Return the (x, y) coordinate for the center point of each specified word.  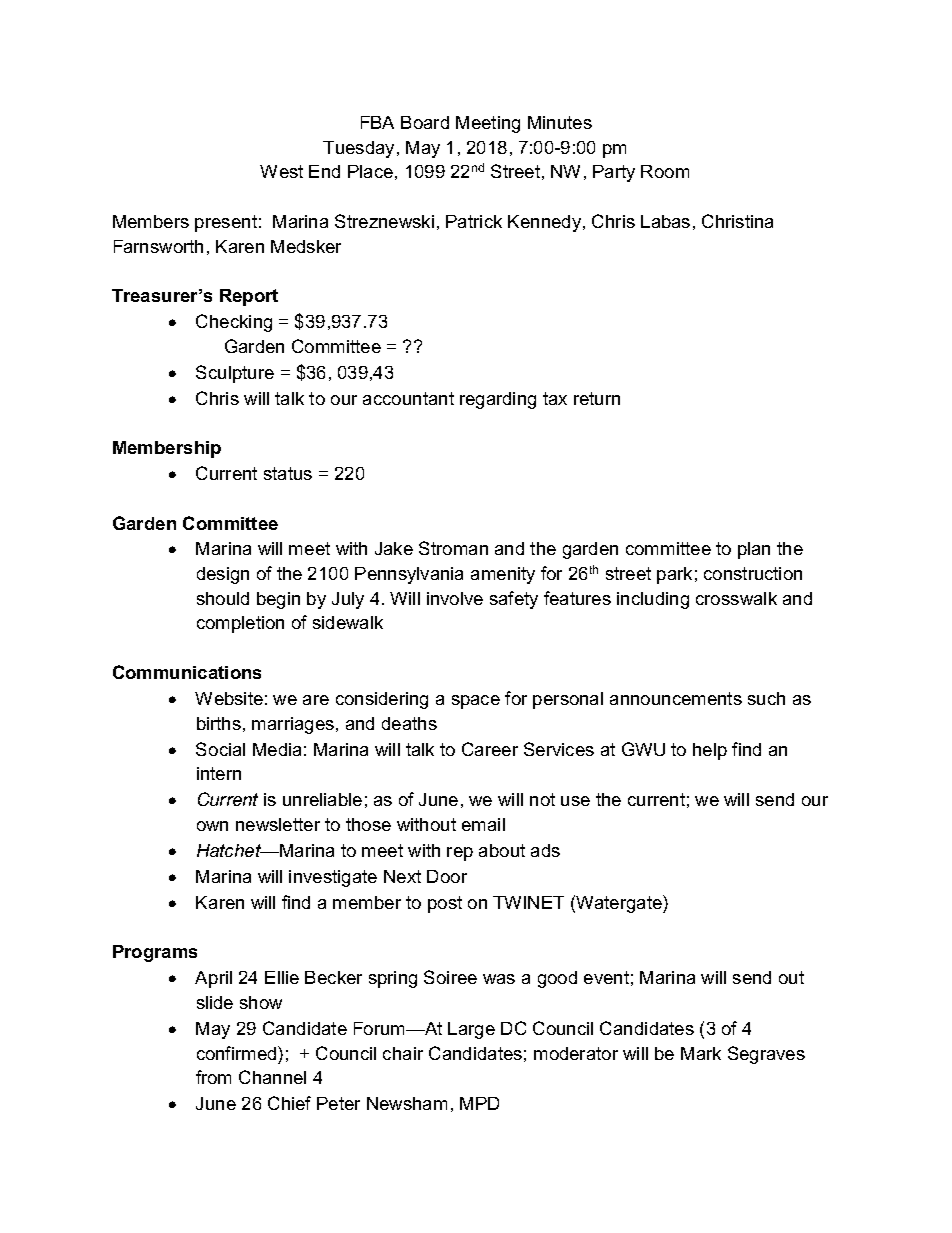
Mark (701, 1053)
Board (425, 122)
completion (240, 624)
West (281, 171)
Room (665, 171)
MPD (479, 1103)
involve (455, 598)
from (213, 1077)
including (653, 600)
